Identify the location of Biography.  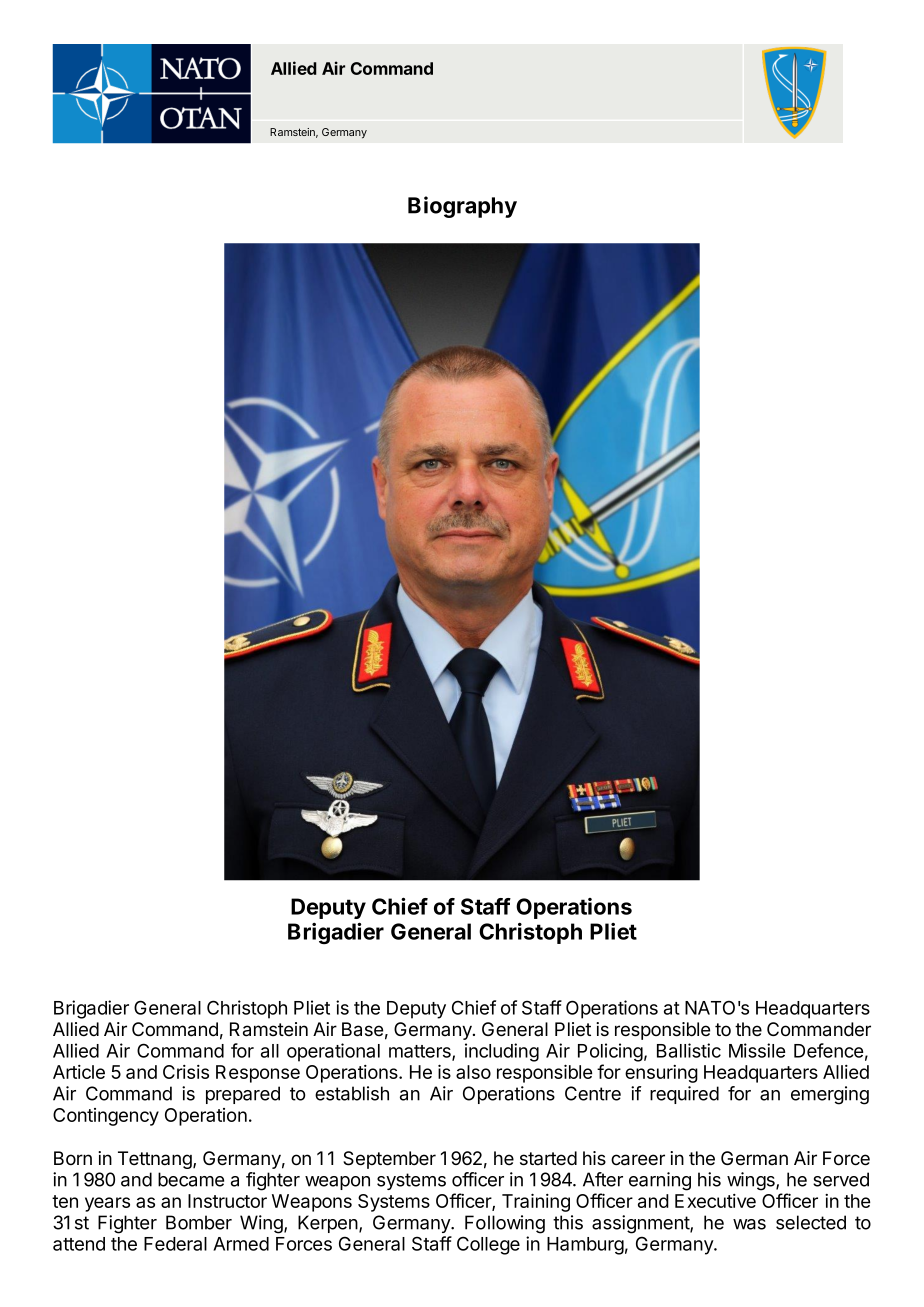
(462, 207).
